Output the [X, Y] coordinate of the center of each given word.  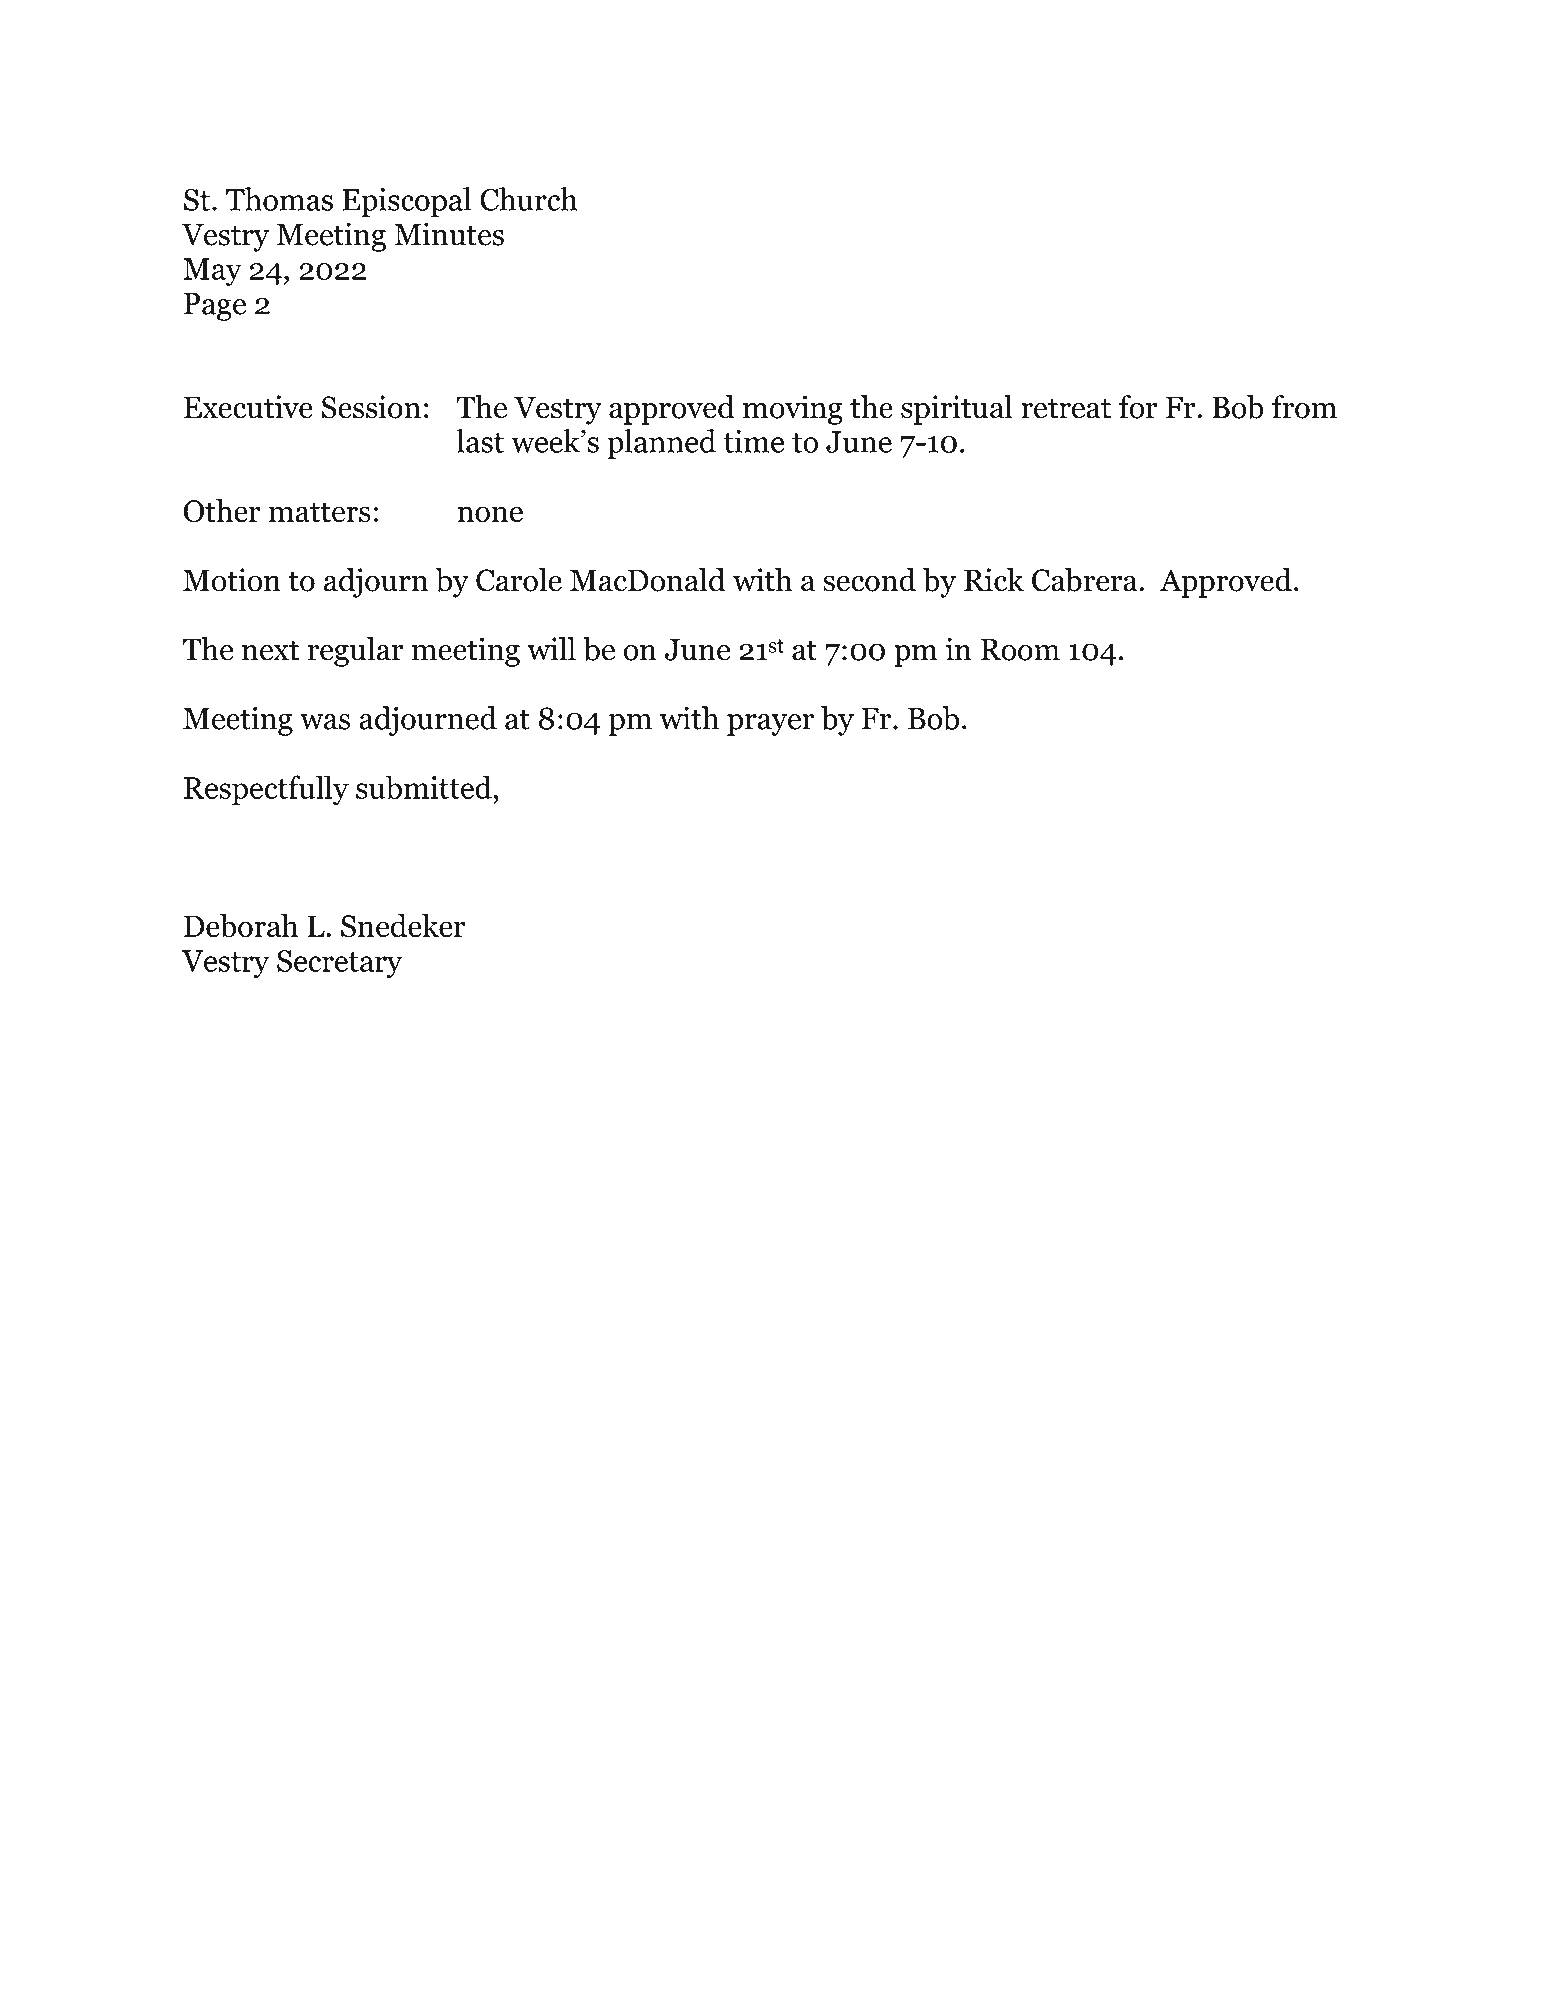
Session [371, 407]
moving [793, 410]
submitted [424, 787]
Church [529, 199]
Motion [232, 580]
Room [1020, 650]
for [1138, 407]
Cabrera [1086, 580]
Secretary [339, 964]
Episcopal [406, 202]
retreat [1066, 408]
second [869, 580]
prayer [770, 725]
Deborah [241, 925]
